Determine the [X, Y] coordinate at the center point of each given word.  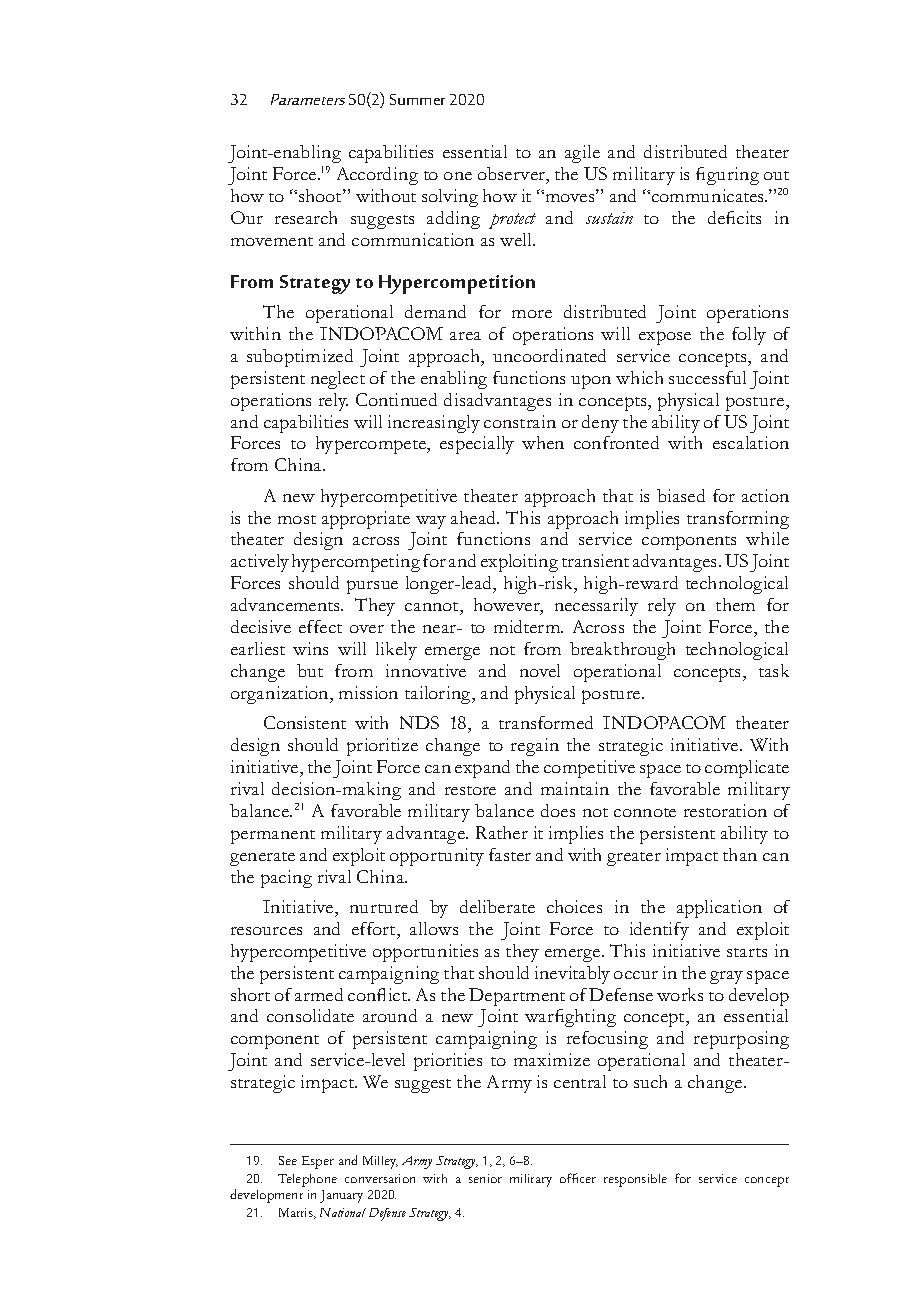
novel [540, 670]
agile [582, 154]
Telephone [307, 1180]
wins [310, 648]
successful [707, 377]
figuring [727, 176]
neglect [338, 380]
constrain [520, 421]
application [719, 909]
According [377, 176]
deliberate [497, 906]
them [735, 604]
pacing [286, 879]
